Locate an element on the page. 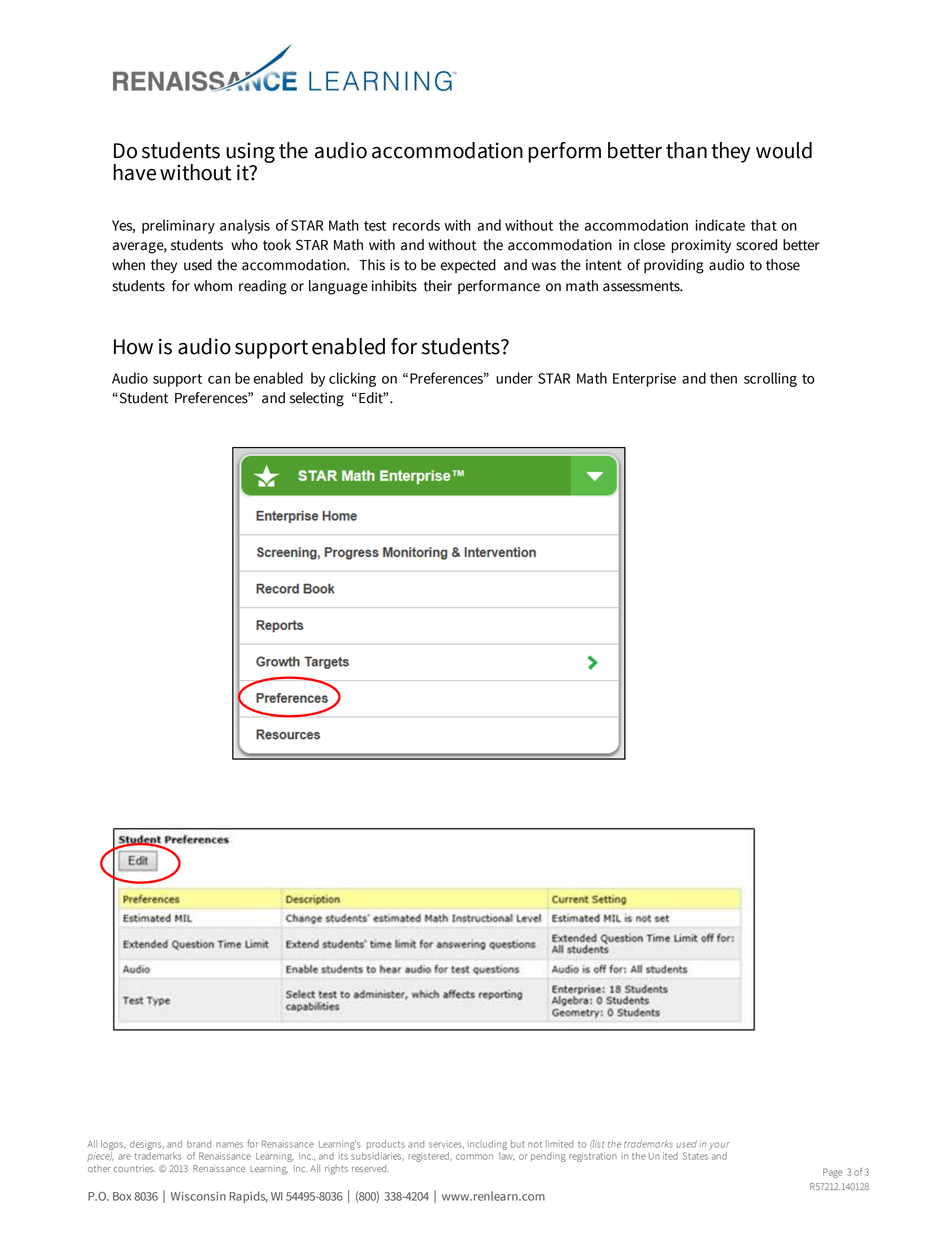  including is located at coordinates (487, 1146).
